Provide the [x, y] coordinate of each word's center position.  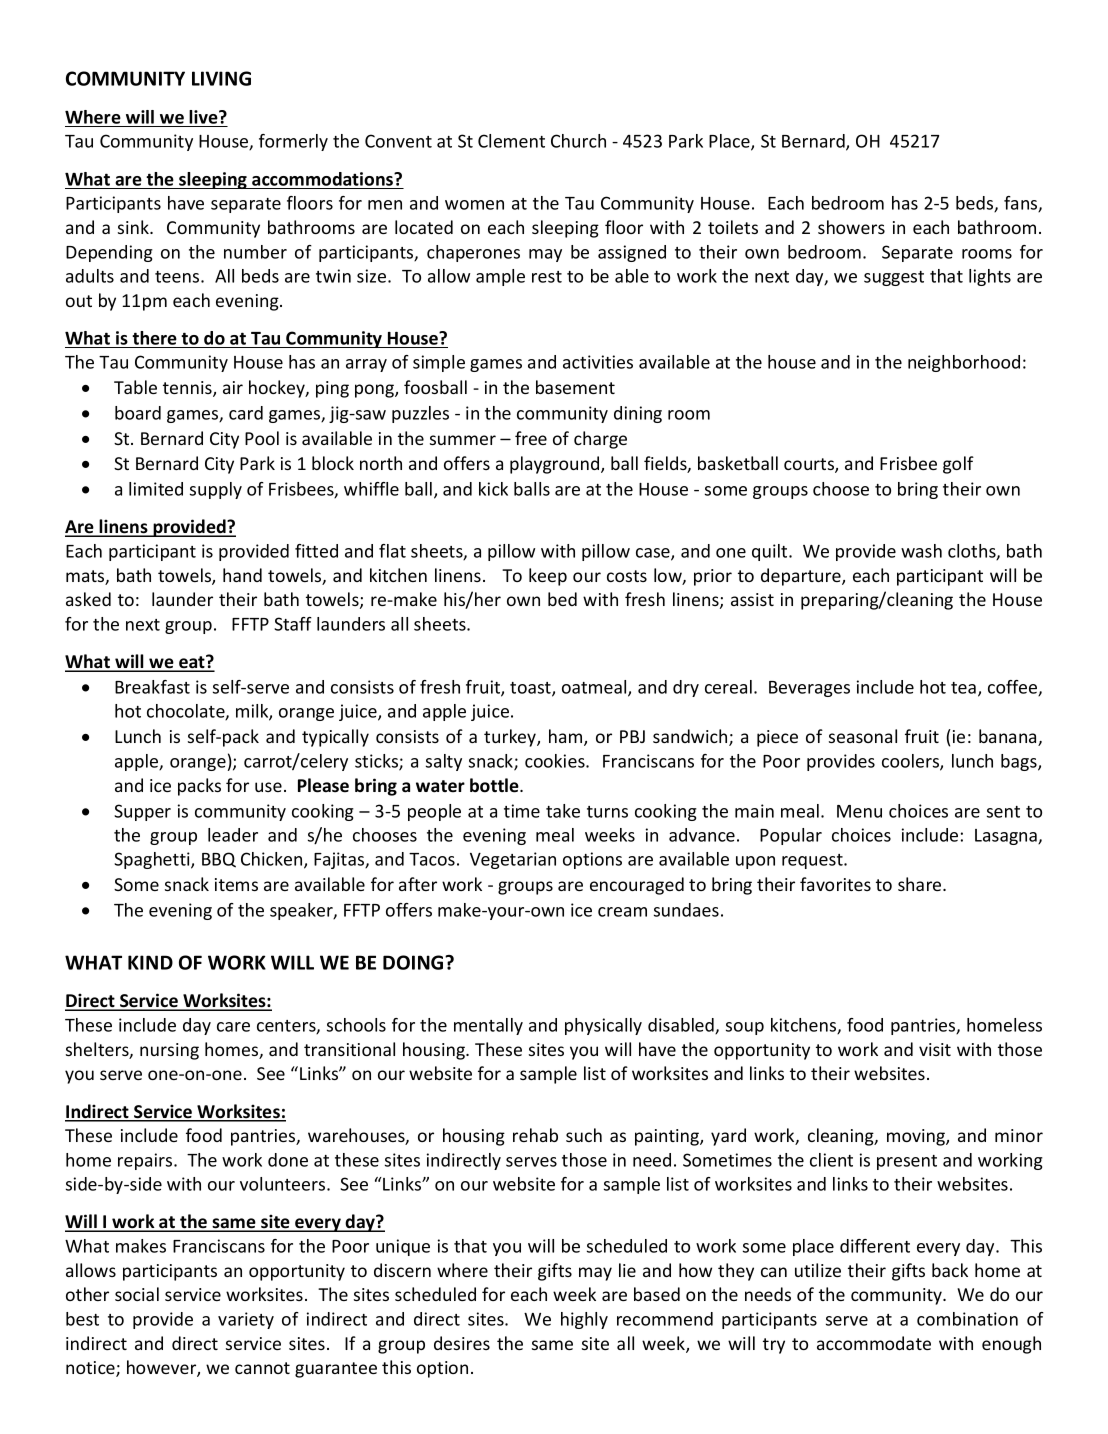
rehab [535, 1135]
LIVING [221, 78]
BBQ [219, 860]
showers [851, 227]
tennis [188, 389]
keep [548, 577]
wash [921, 551]
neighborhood [964, 363]
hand [242, 575]
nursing [169, 1051]
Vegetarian [513, 860]
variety [246, 1320]
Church [578, 141]
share [921, 884]
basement [575, 387]
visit [935, 1049]
